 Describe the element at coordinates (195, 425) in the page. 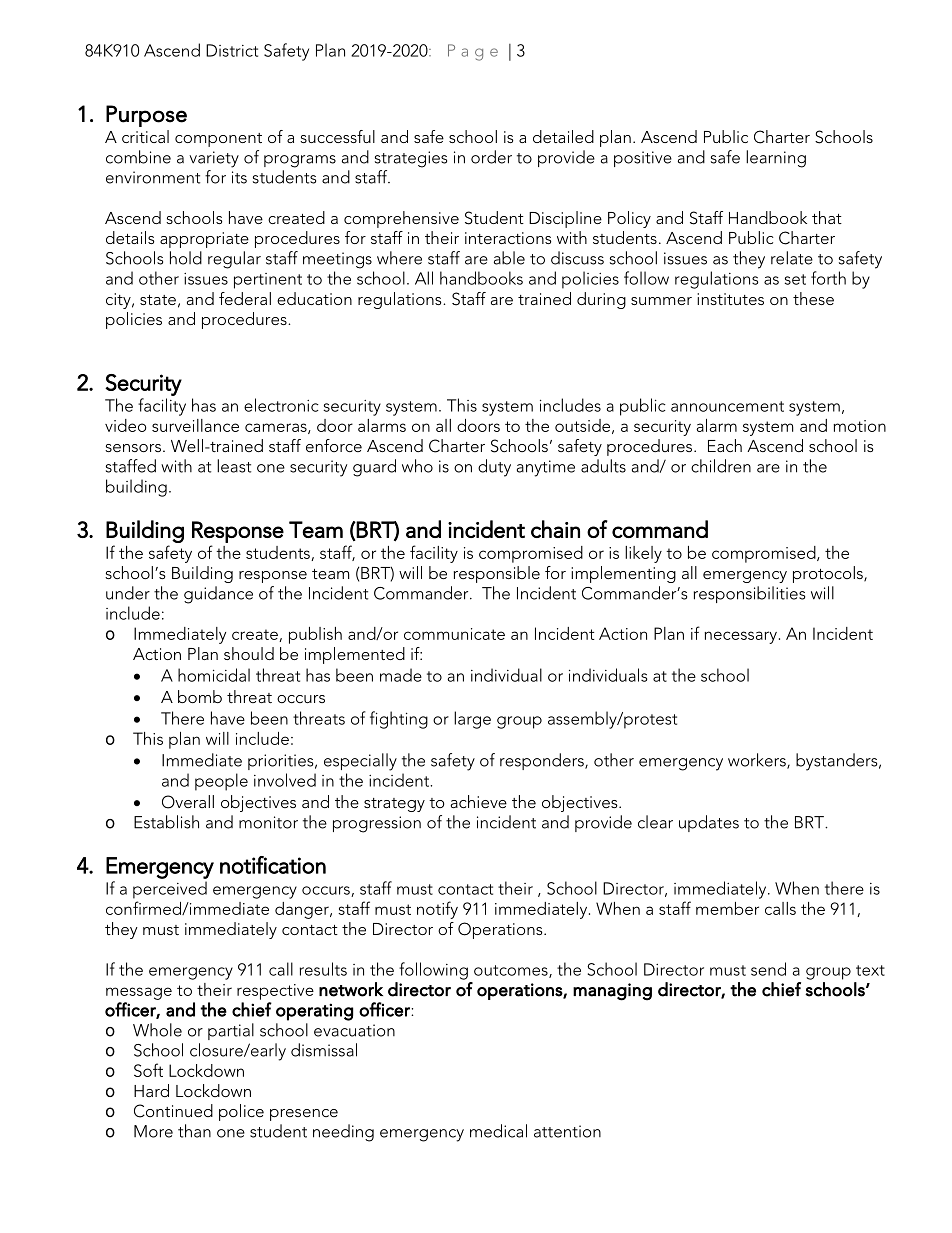

I see `surveillance` at that location.
